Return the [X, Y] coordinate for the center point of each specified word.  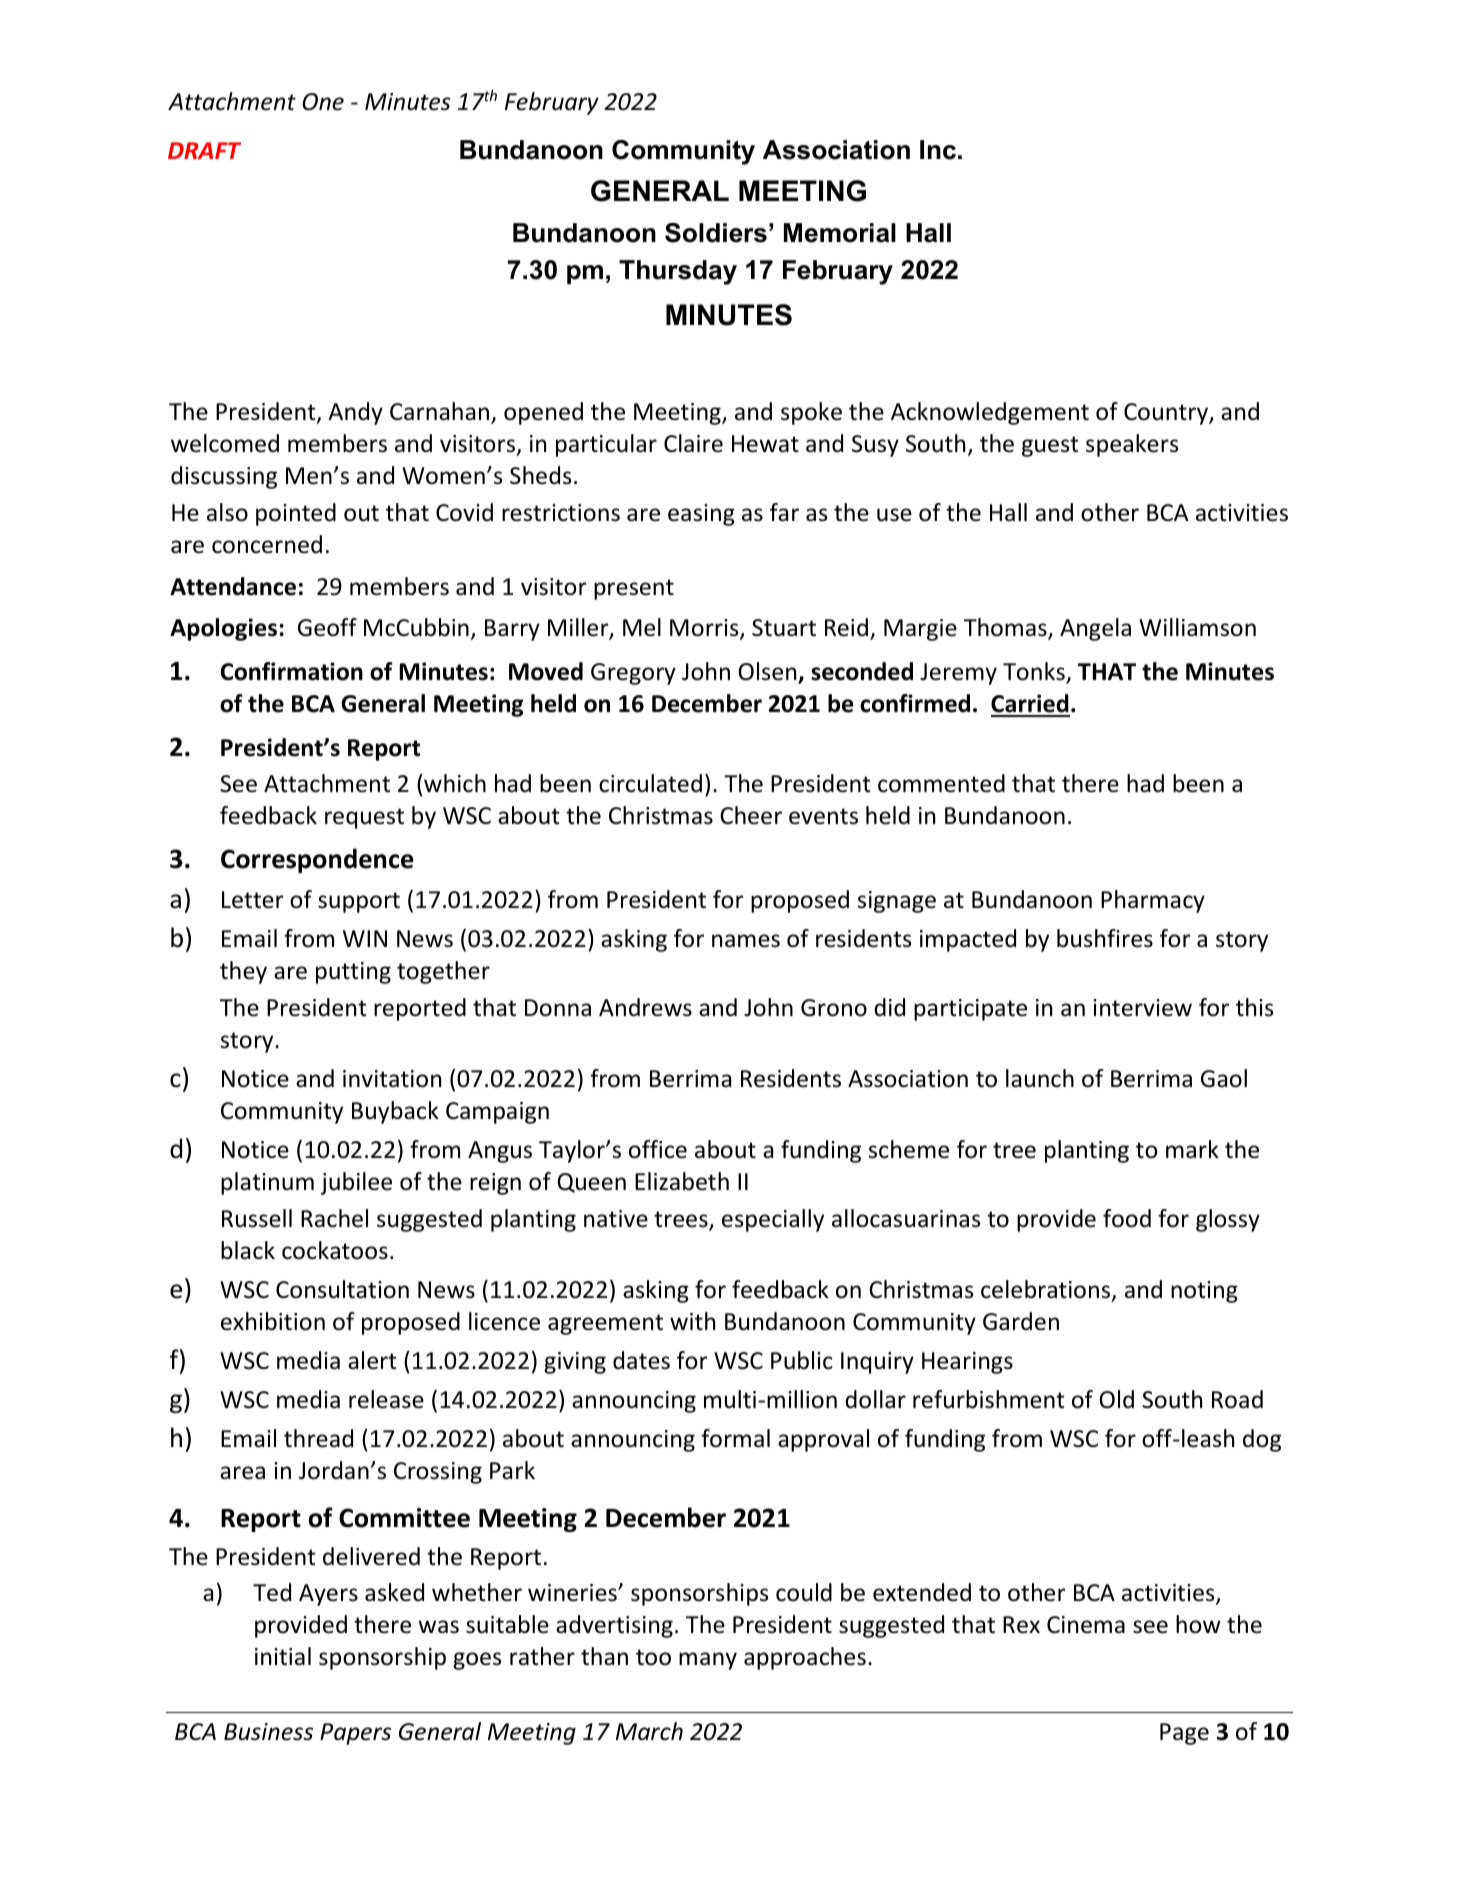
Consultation [342, 1289]
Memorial [840, 233]
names [746, 941]
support [359, 902]
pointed [296, 514]
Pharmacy [1153, 901]
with [692, 1321]
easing [701, 515]
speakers [1132, 445]
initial [283, 1656]
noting [1204, 1292]
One [323, 102]
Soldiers [716, 233]
